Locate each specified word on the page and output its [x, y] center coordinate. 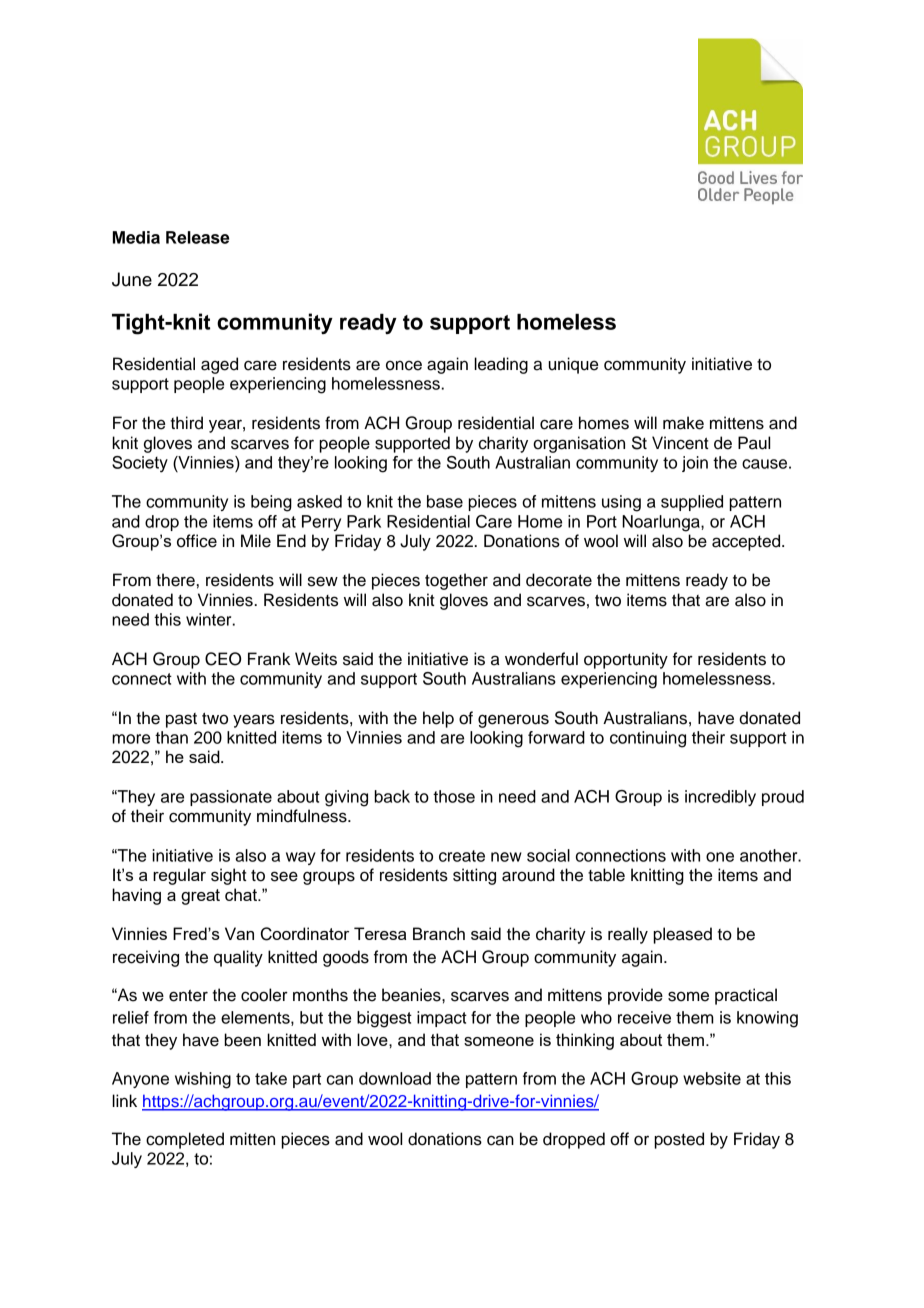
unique [573, 365]
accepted [747, 542]
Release [197, 237]
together [456, 581]
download [395, 1078]
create [462, 856]
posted [679, 1140]
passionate [231, 798]
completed [185, 1140]
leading [501, 365]
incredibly [720, 798]
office [197, 541]
